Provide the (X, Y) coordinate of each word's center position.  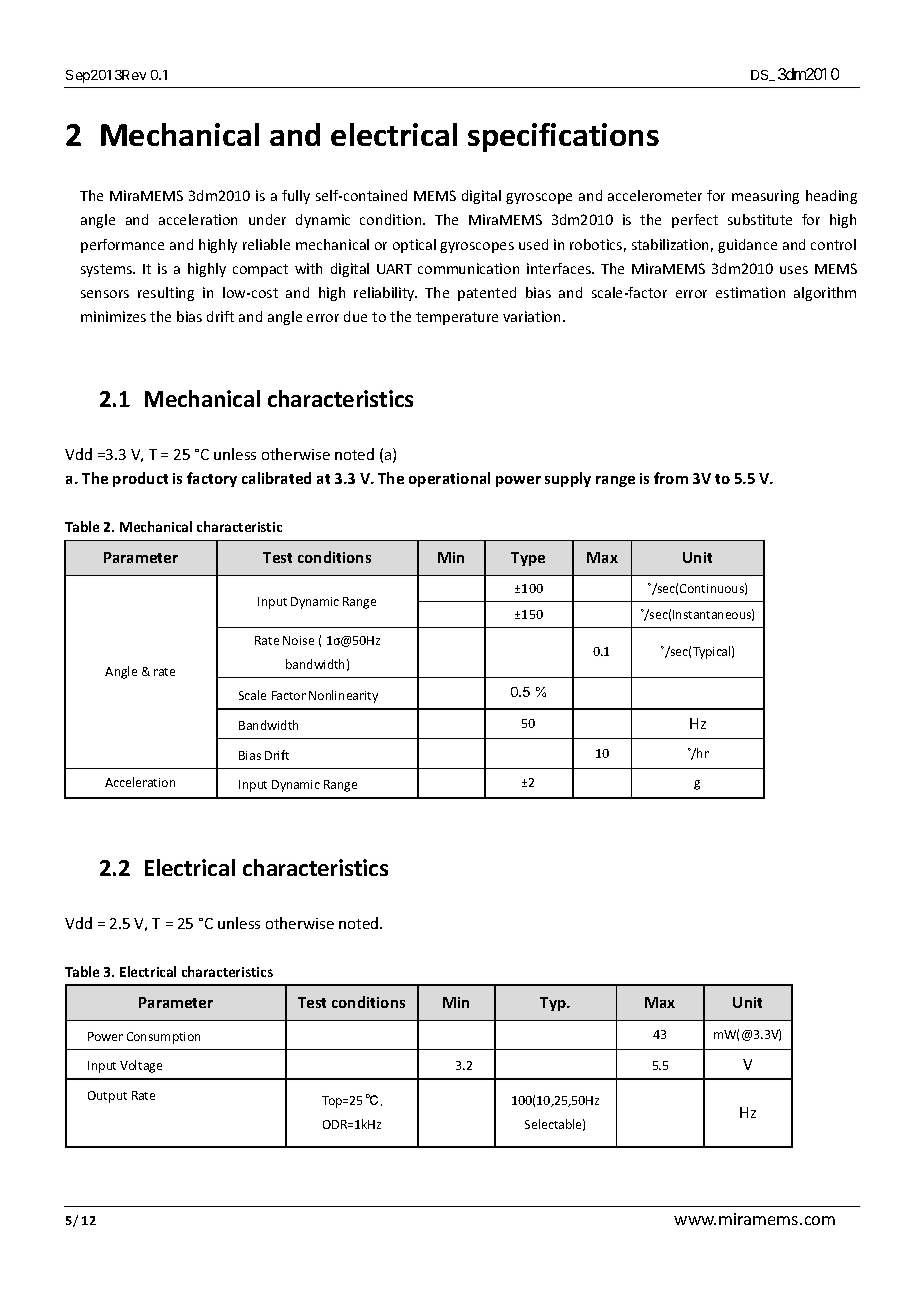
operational (449, 479)
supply (568, 479)
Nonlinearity (343, 696)
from (671, 478)
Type (528, 559)
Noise (298, 640)
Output (107, 1097)
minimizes (113, 316)
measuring (765, 197)
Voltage (141, 1066)
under (267, 219)
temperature (457, 318)
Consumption (163, 1038)
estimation (750, 292)
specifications (563, 137)
